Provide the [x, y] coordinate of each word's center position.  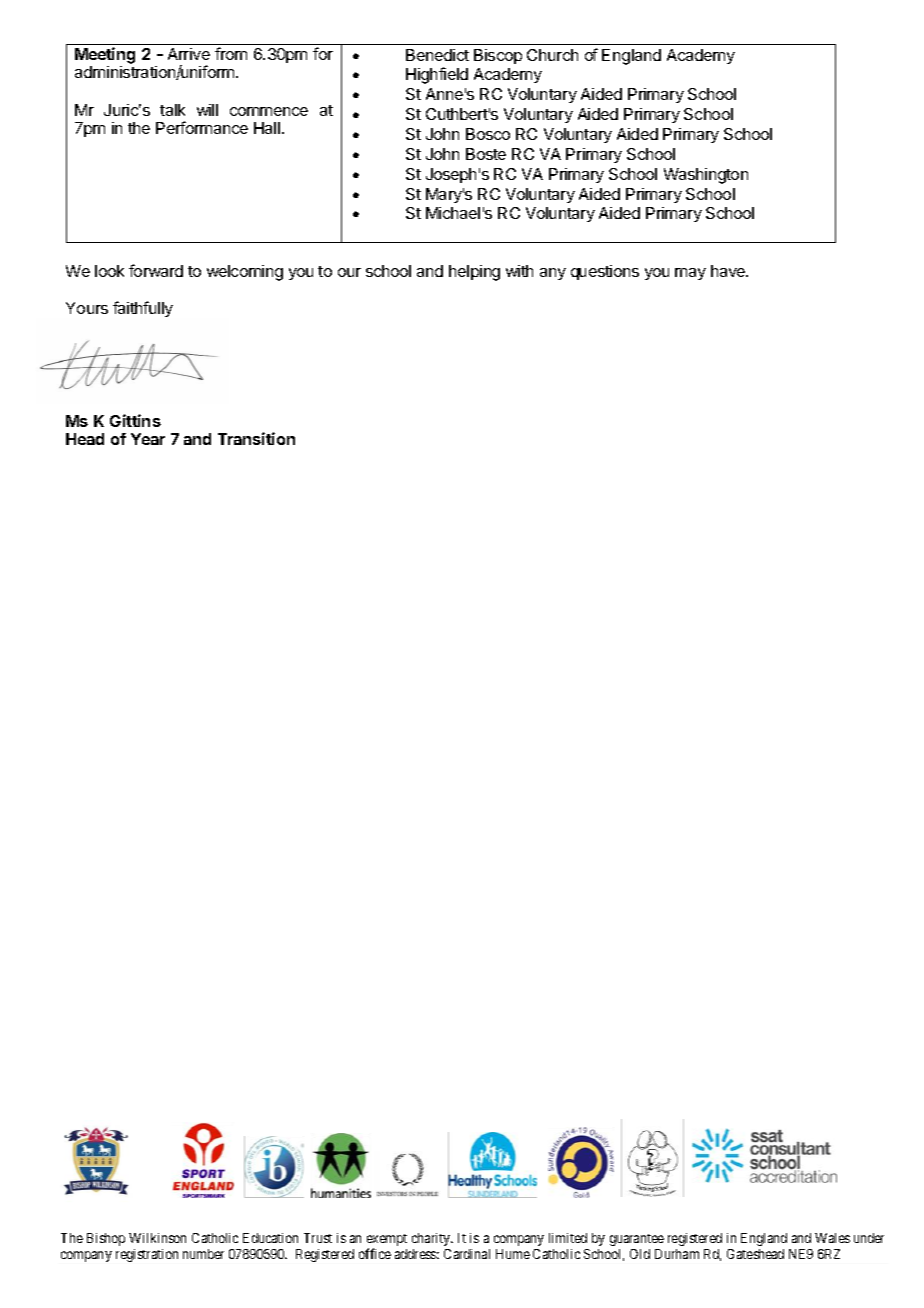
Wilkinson [157, 1238]
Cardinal [467, 1254]
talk [172, 110]
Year [148, 439]
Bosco [488, 134]
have [729, 271]
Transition [256, 438]
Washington [706, 176]
